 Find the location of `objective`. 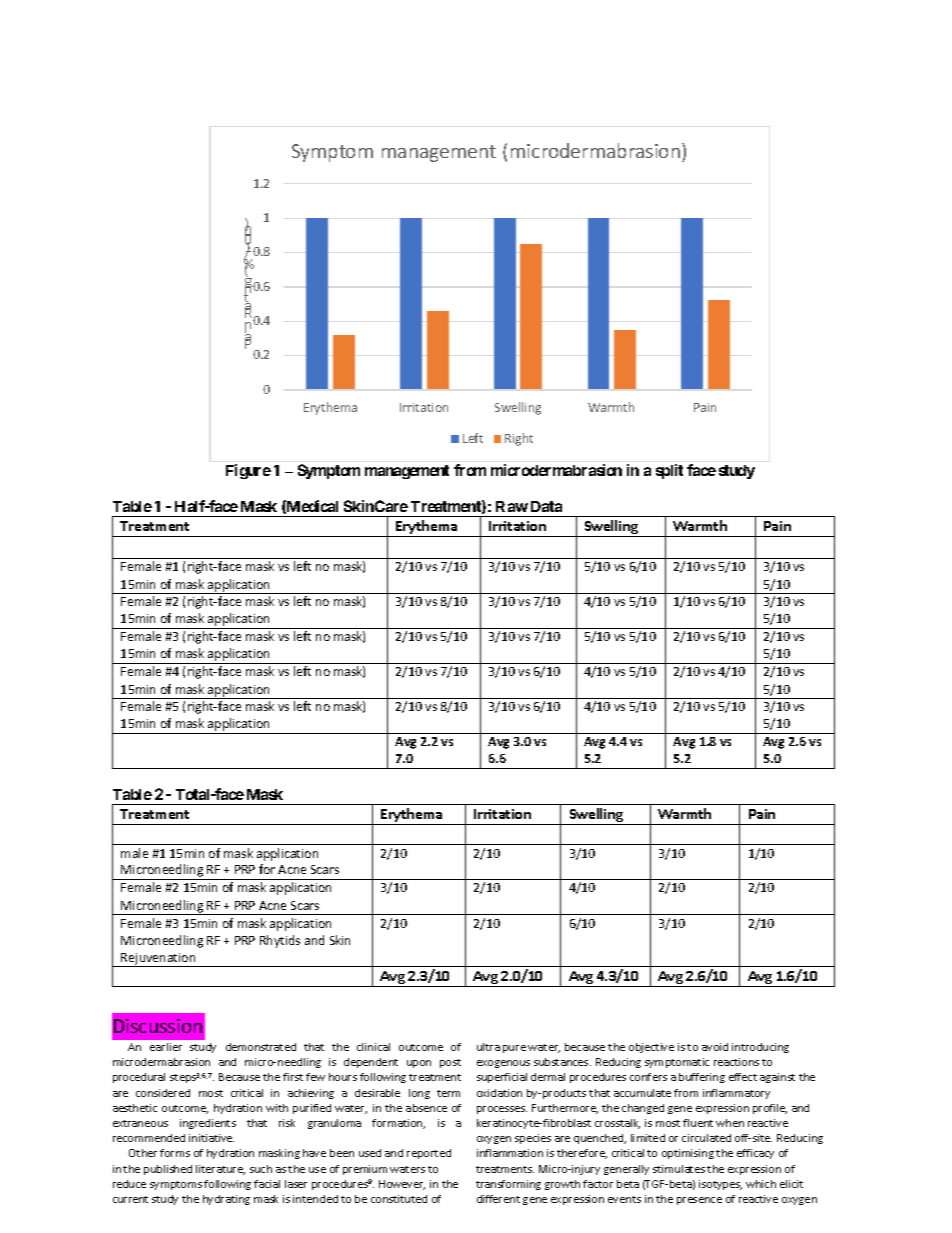

objective is located at coordinates (651, 1048).
